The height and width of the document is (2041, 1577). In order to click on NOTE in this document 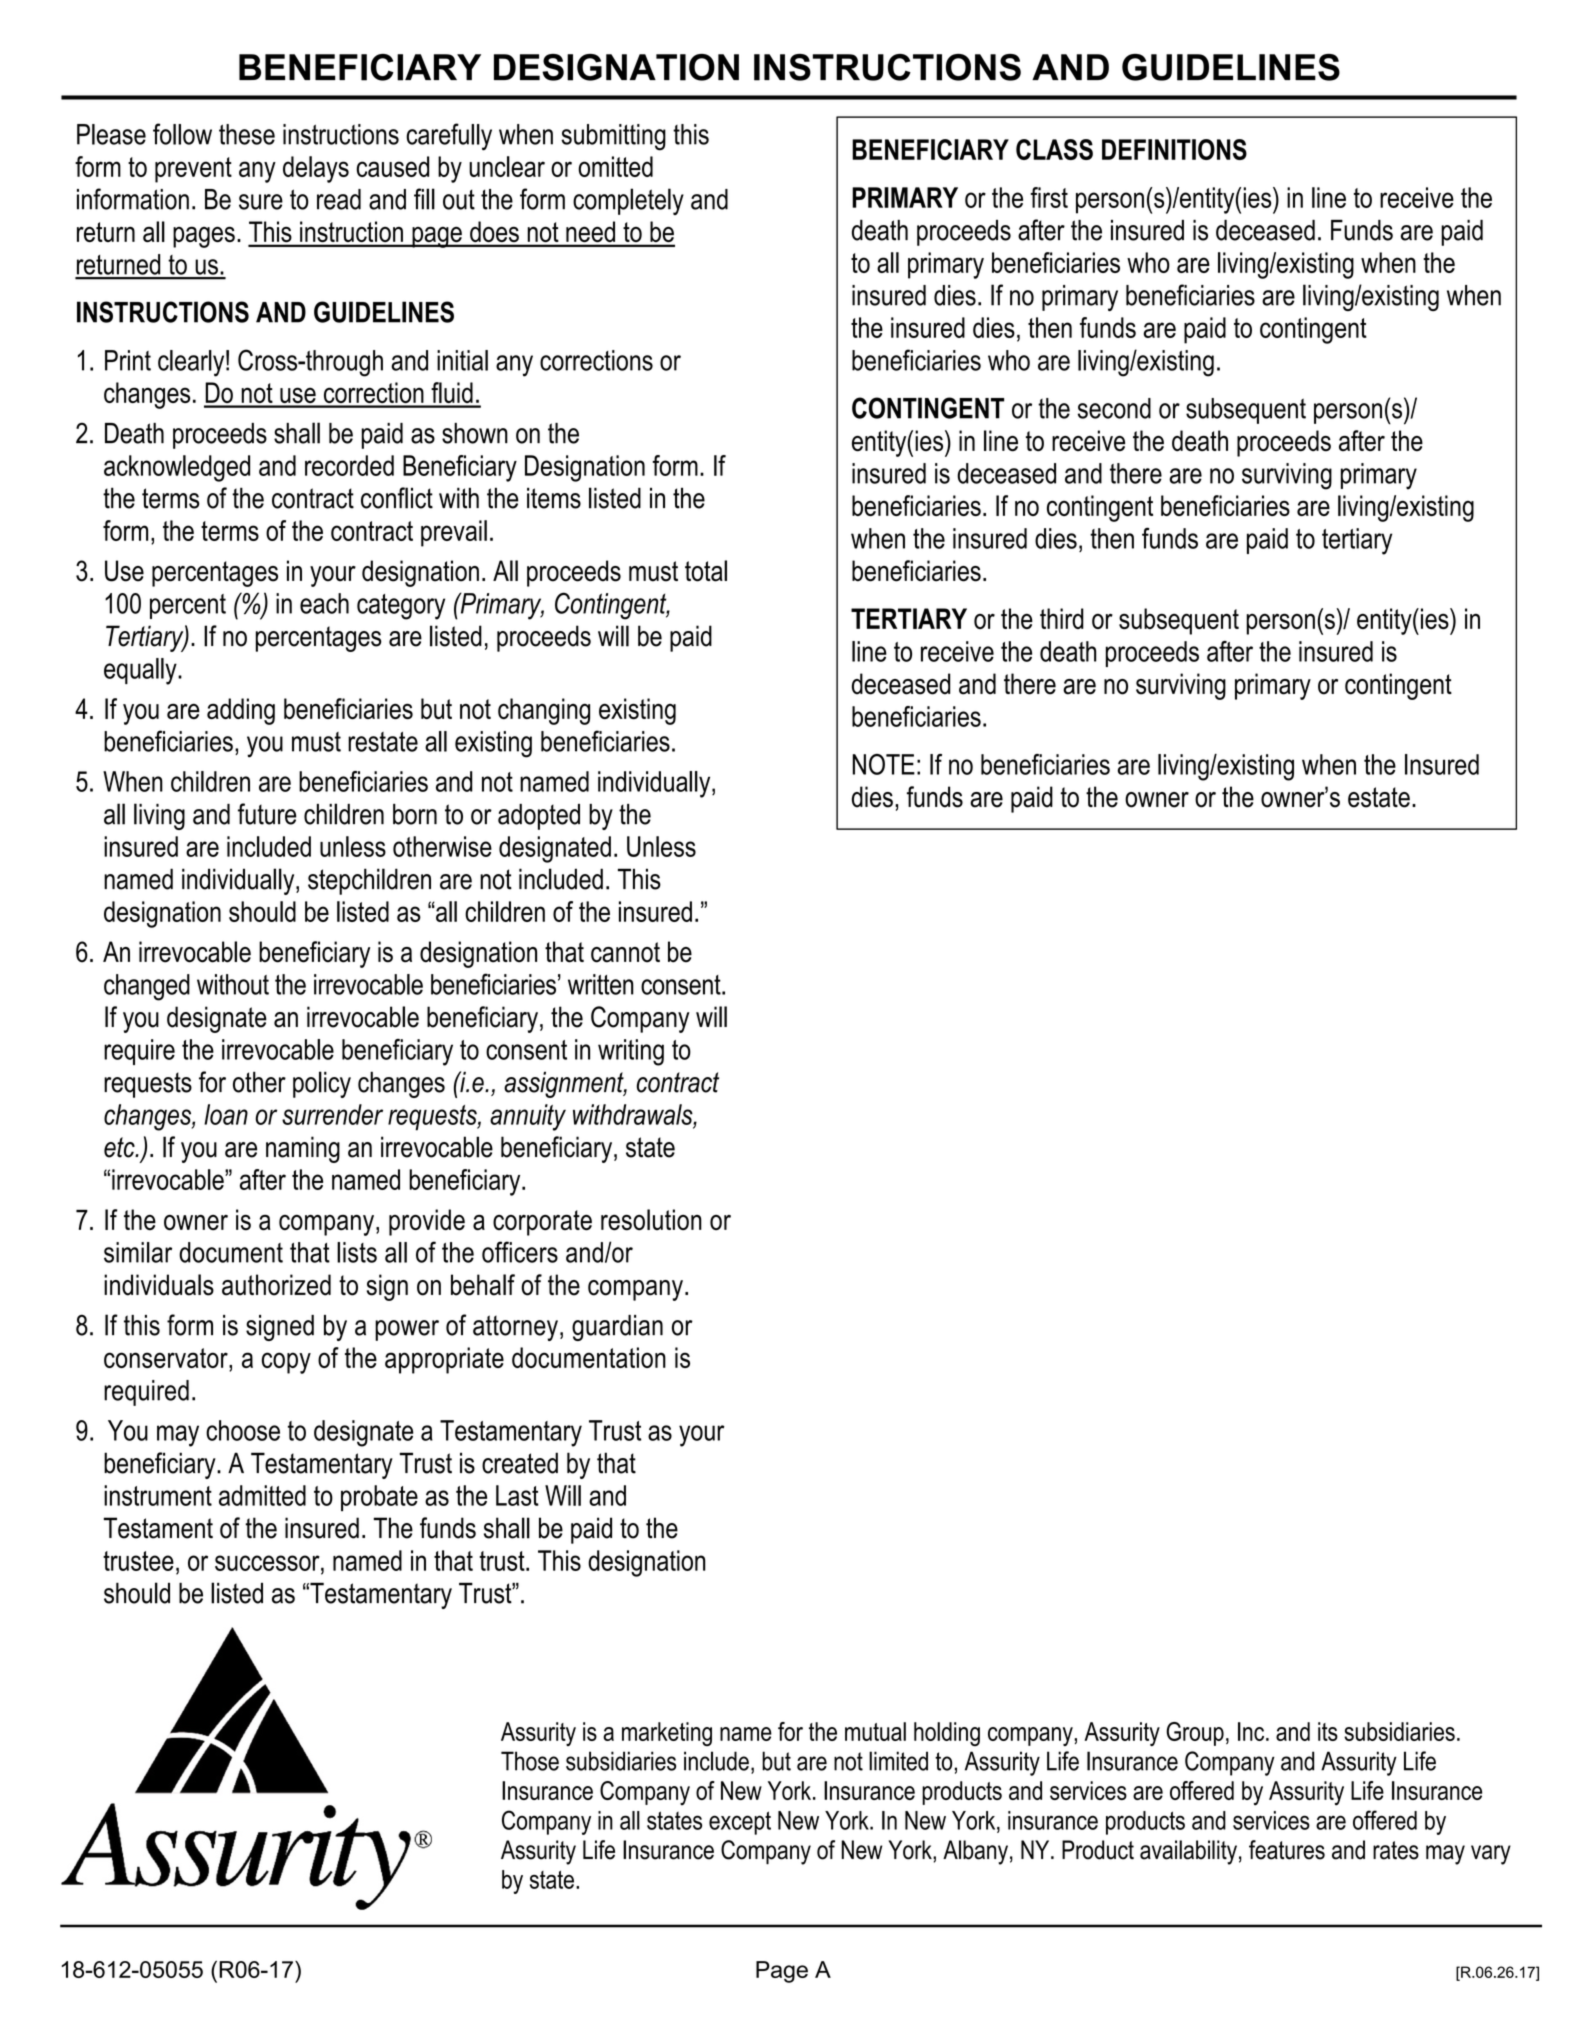, I will do `click(883, 764)`.
